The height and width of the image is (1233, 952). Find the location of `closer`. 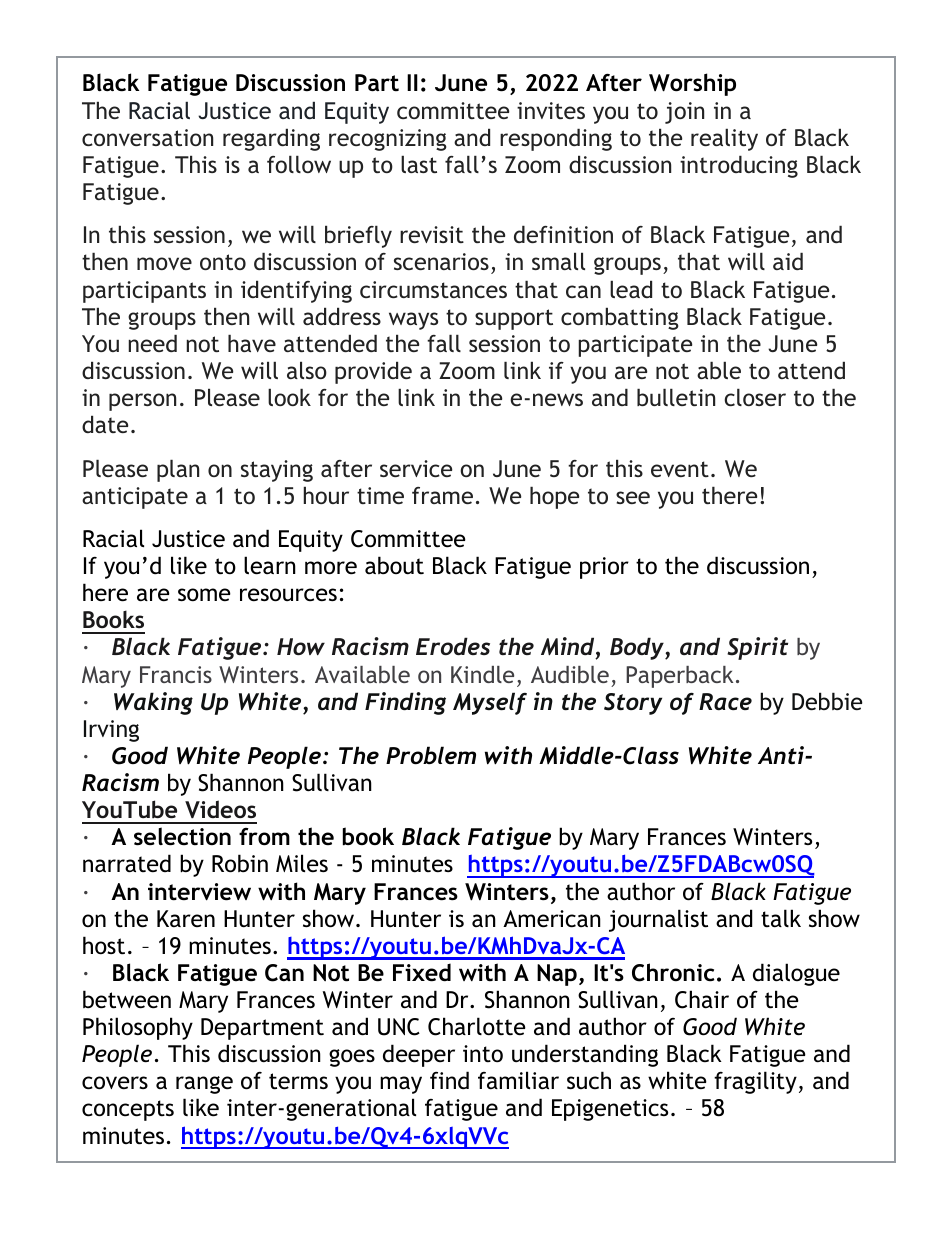

closer is located at coordinates (755, 397).
